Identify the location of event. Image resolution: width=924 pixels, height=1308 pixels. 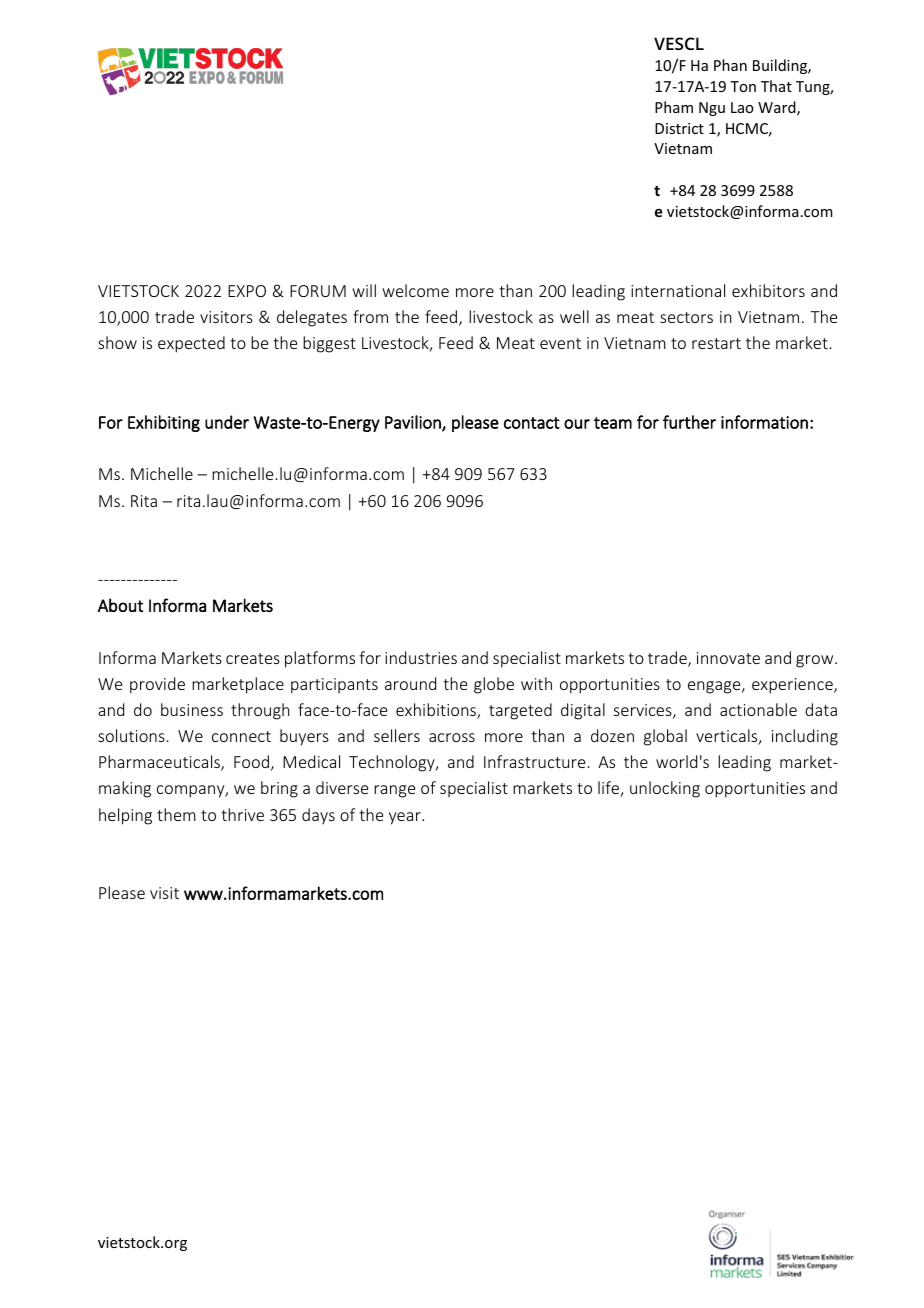
(560, 343).
